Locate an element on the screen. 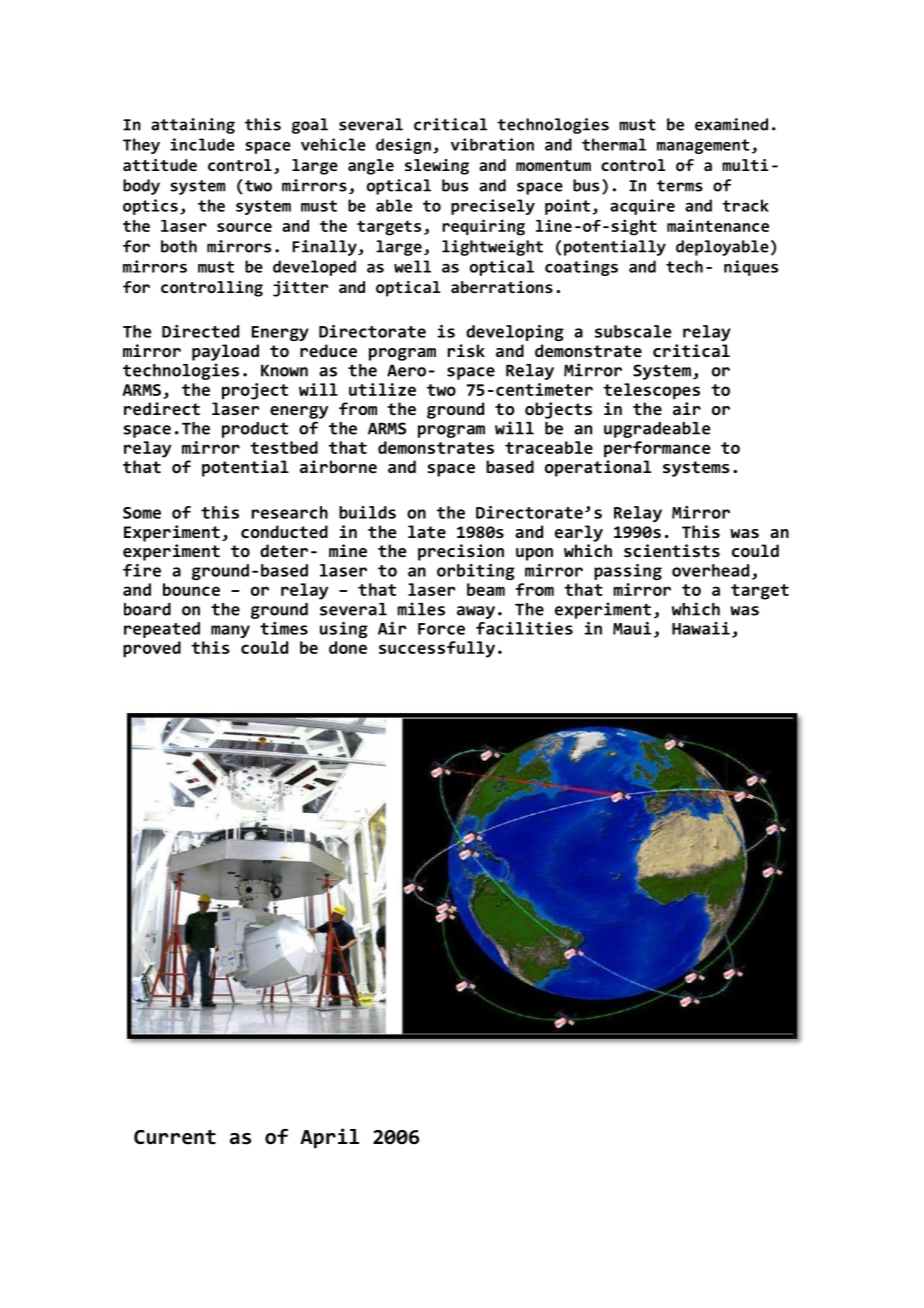 The height and width of the screenshot is (1308, 924). include is located at coordinates (202, 144).
